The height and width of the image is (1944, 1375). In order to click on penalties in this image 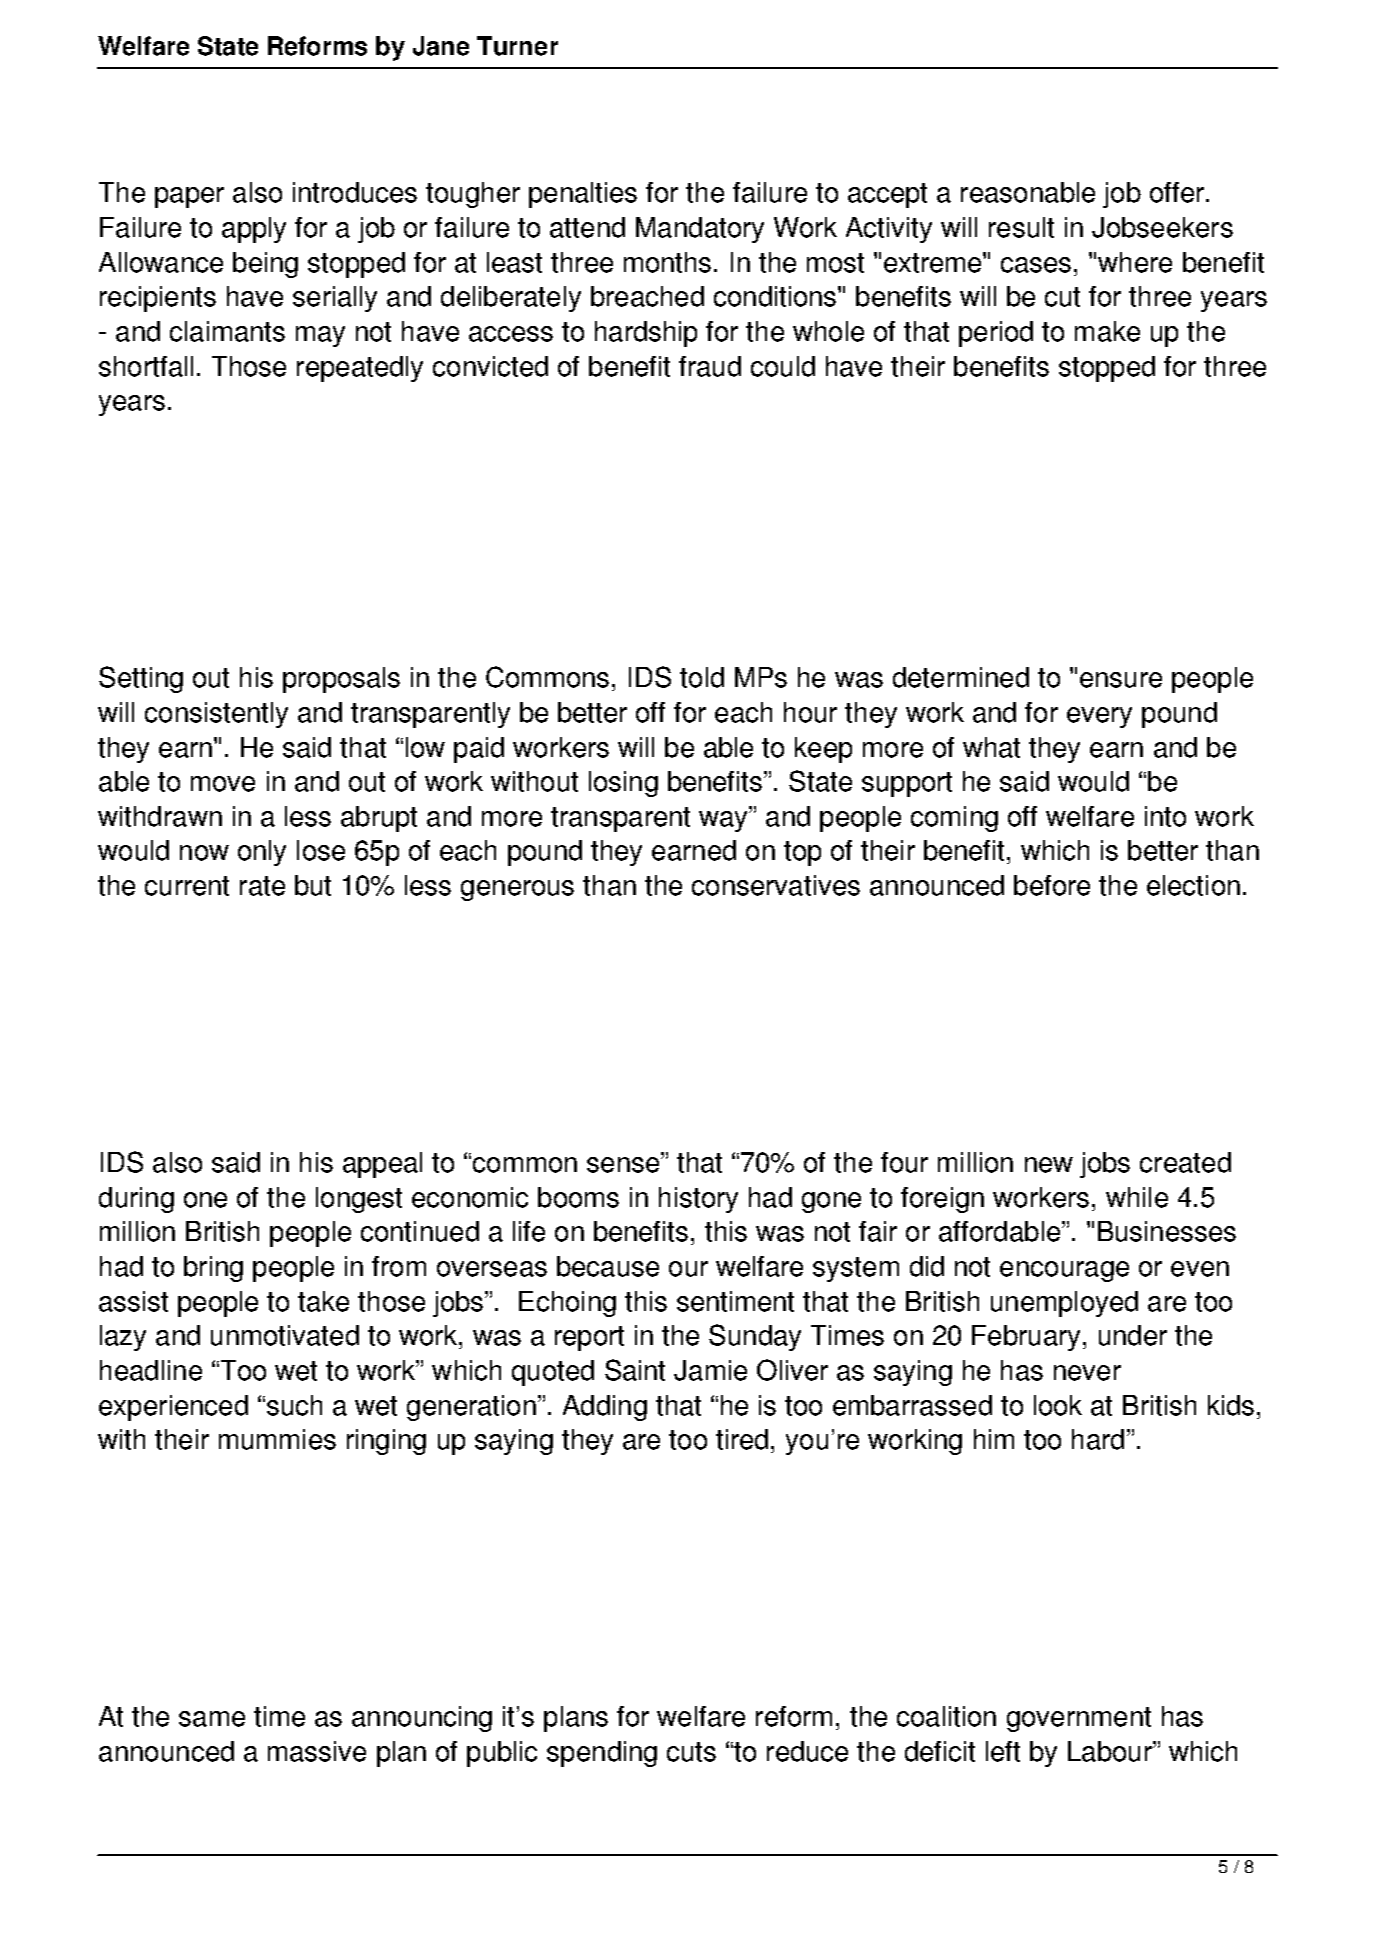, I will do `click(583, 195)`.
